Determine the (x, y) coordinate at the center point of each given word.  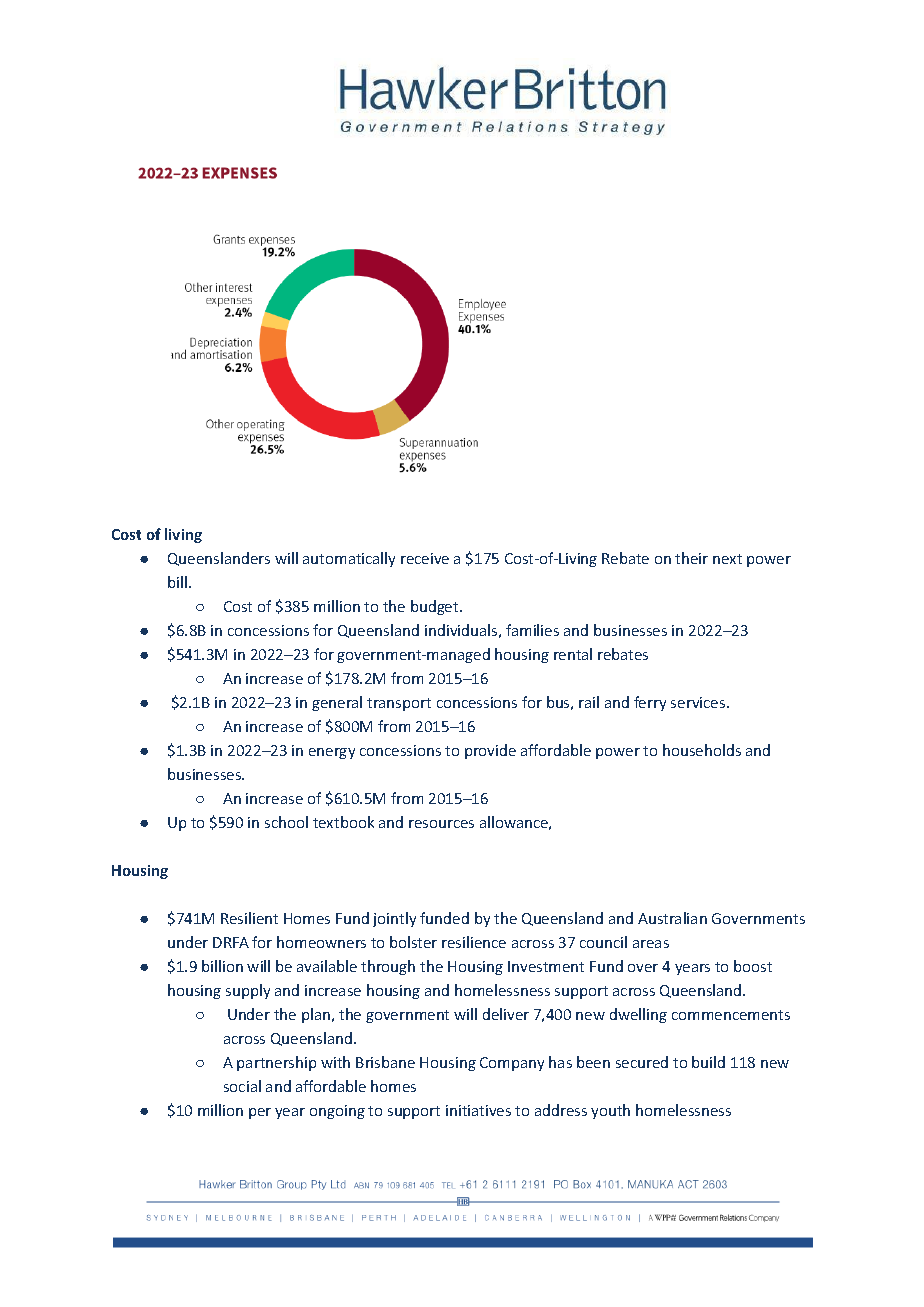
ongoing (337, 1112)
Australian (672, 918)
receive (425, 558)
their (691, 558)
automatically (349, 559)
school (286, 822)
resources (441, 824)
